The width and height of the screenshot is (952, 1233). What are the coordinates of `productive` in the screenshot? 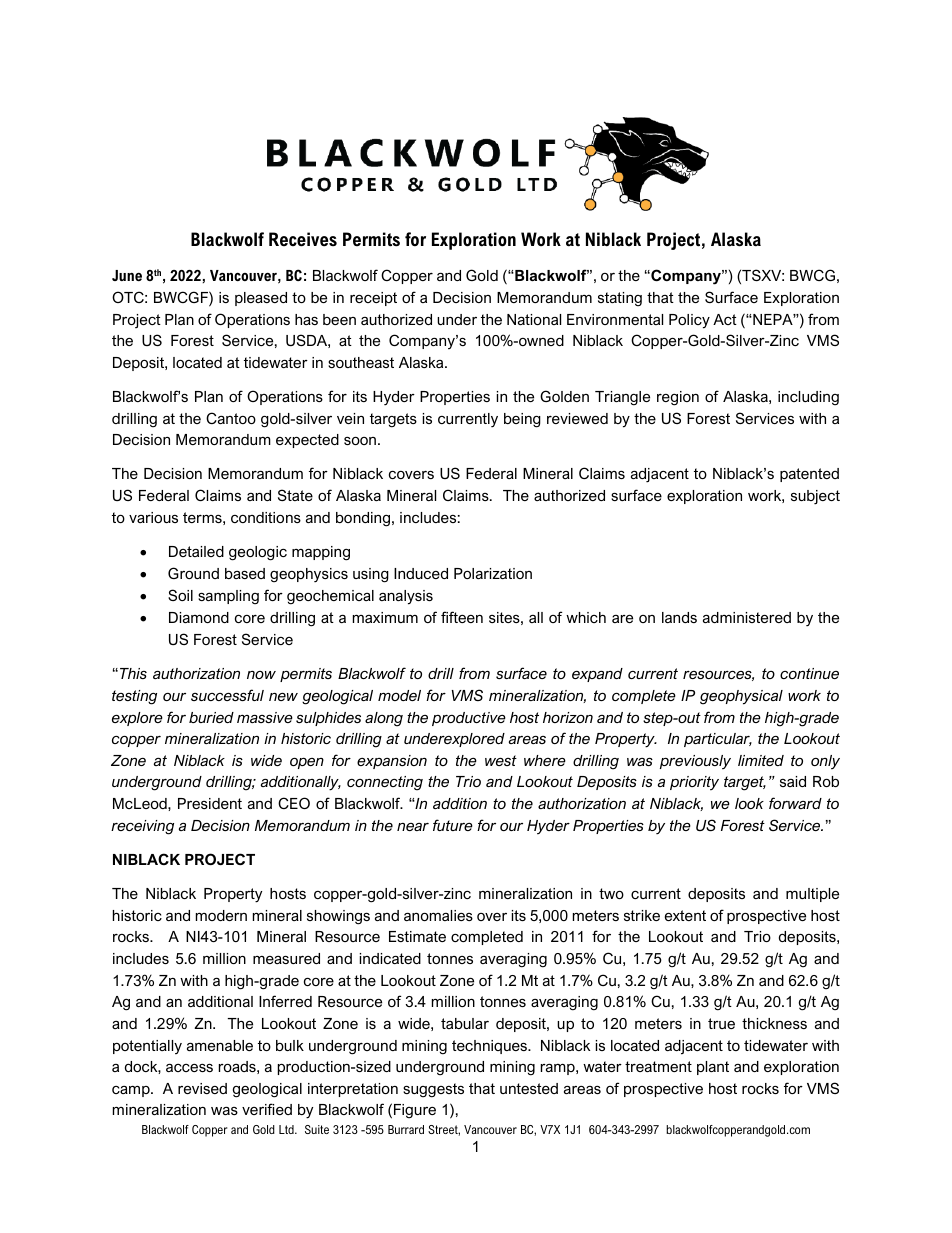 It's located at (469, 719).
